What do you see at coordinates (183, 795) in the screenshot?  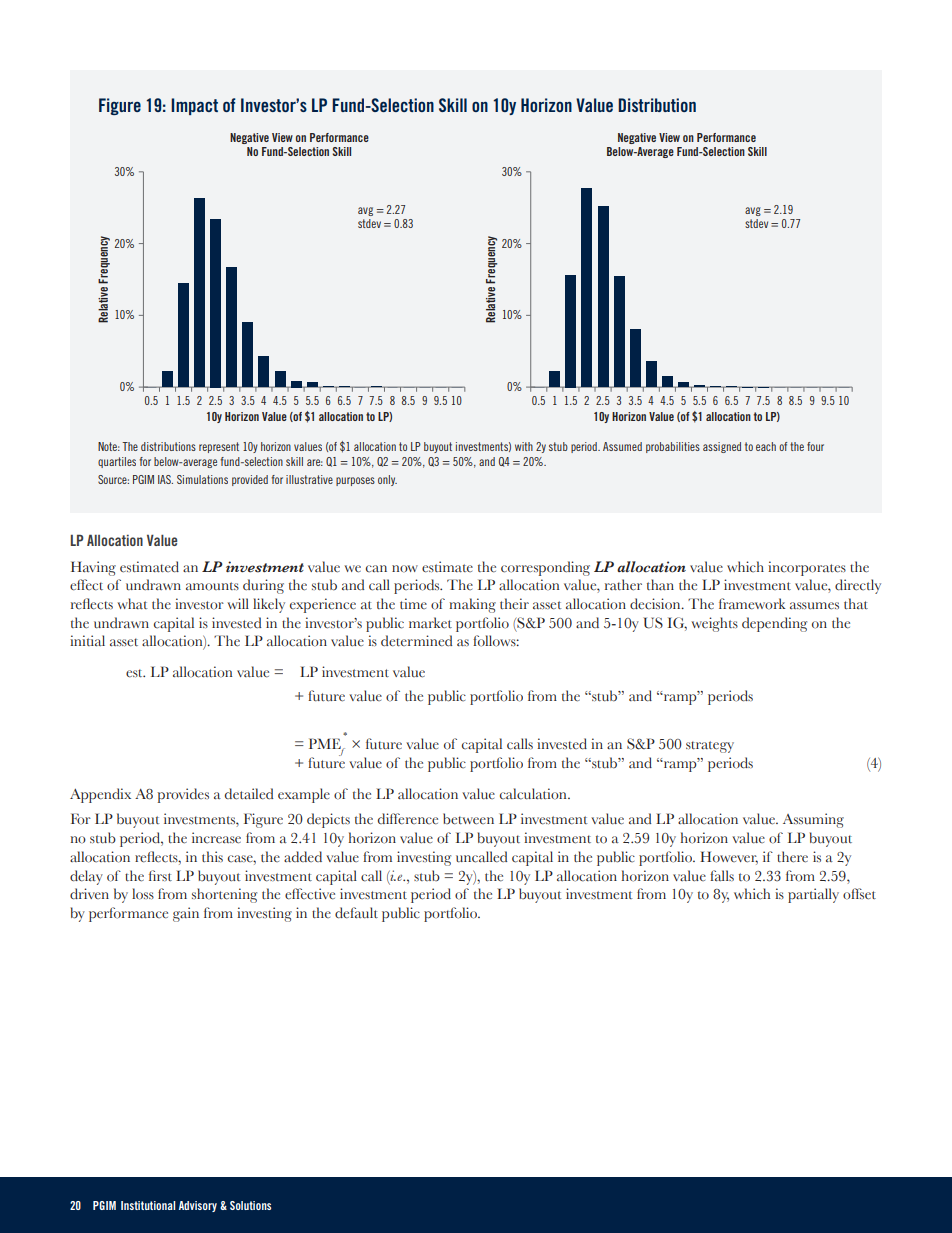 I see `provides` at bounding box center [183, 795].
